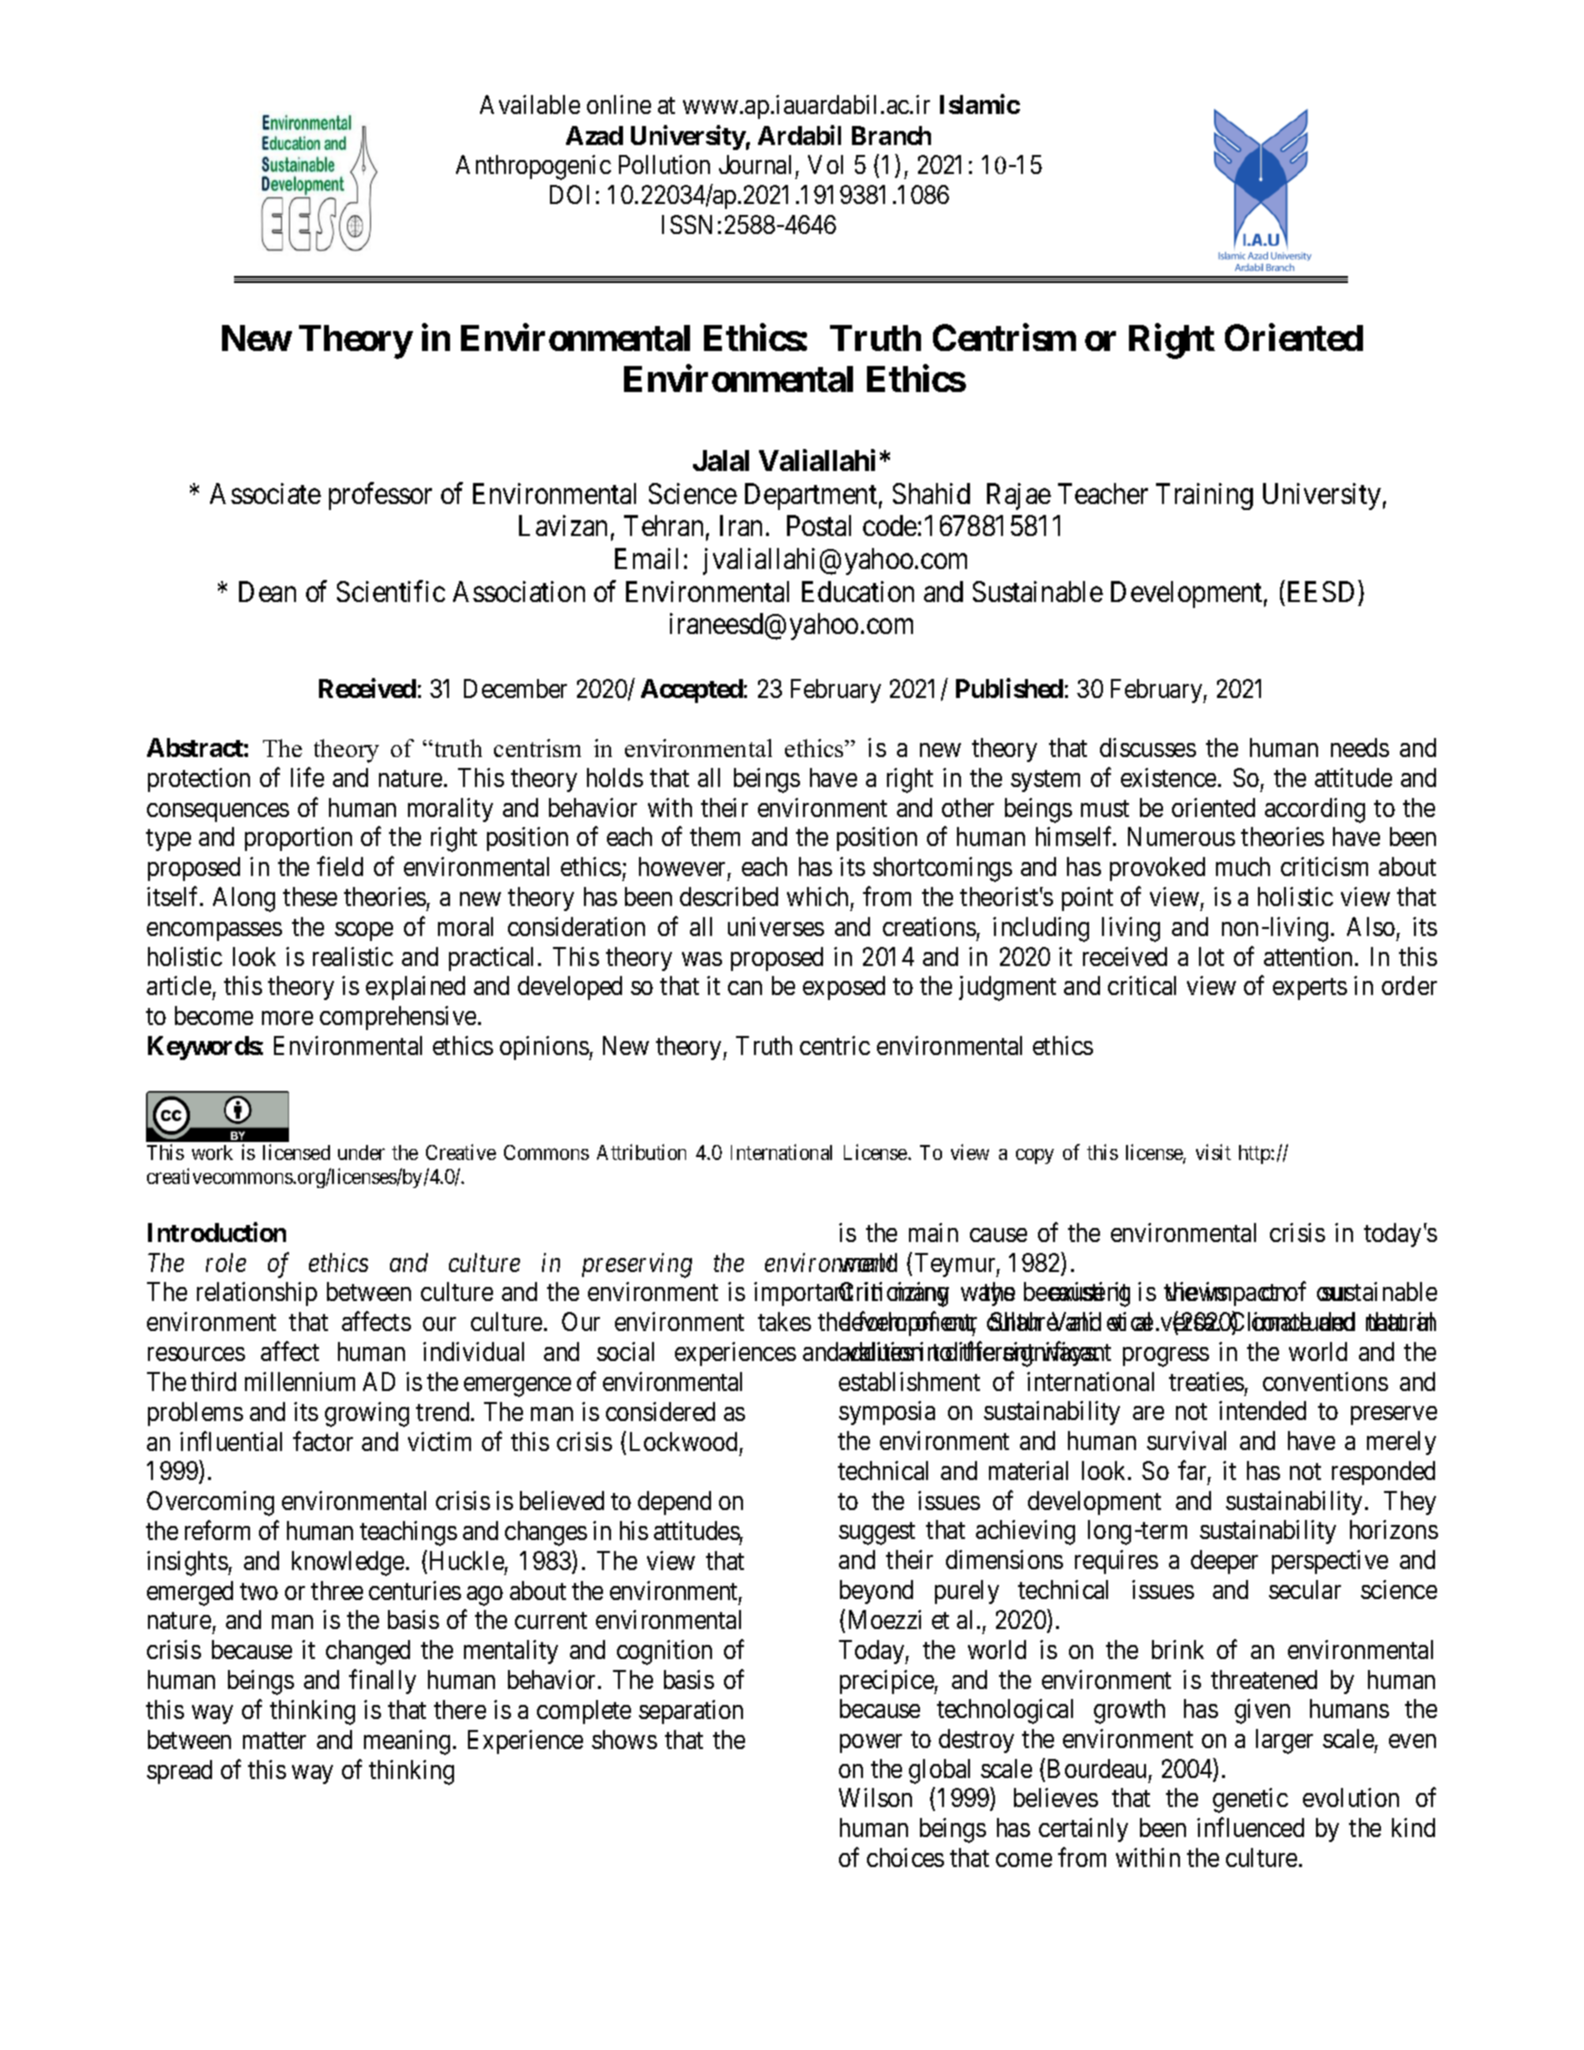 The height and width of the screenshot is (2050, 1584). I want to click on visit, so click(1213, 1152).
